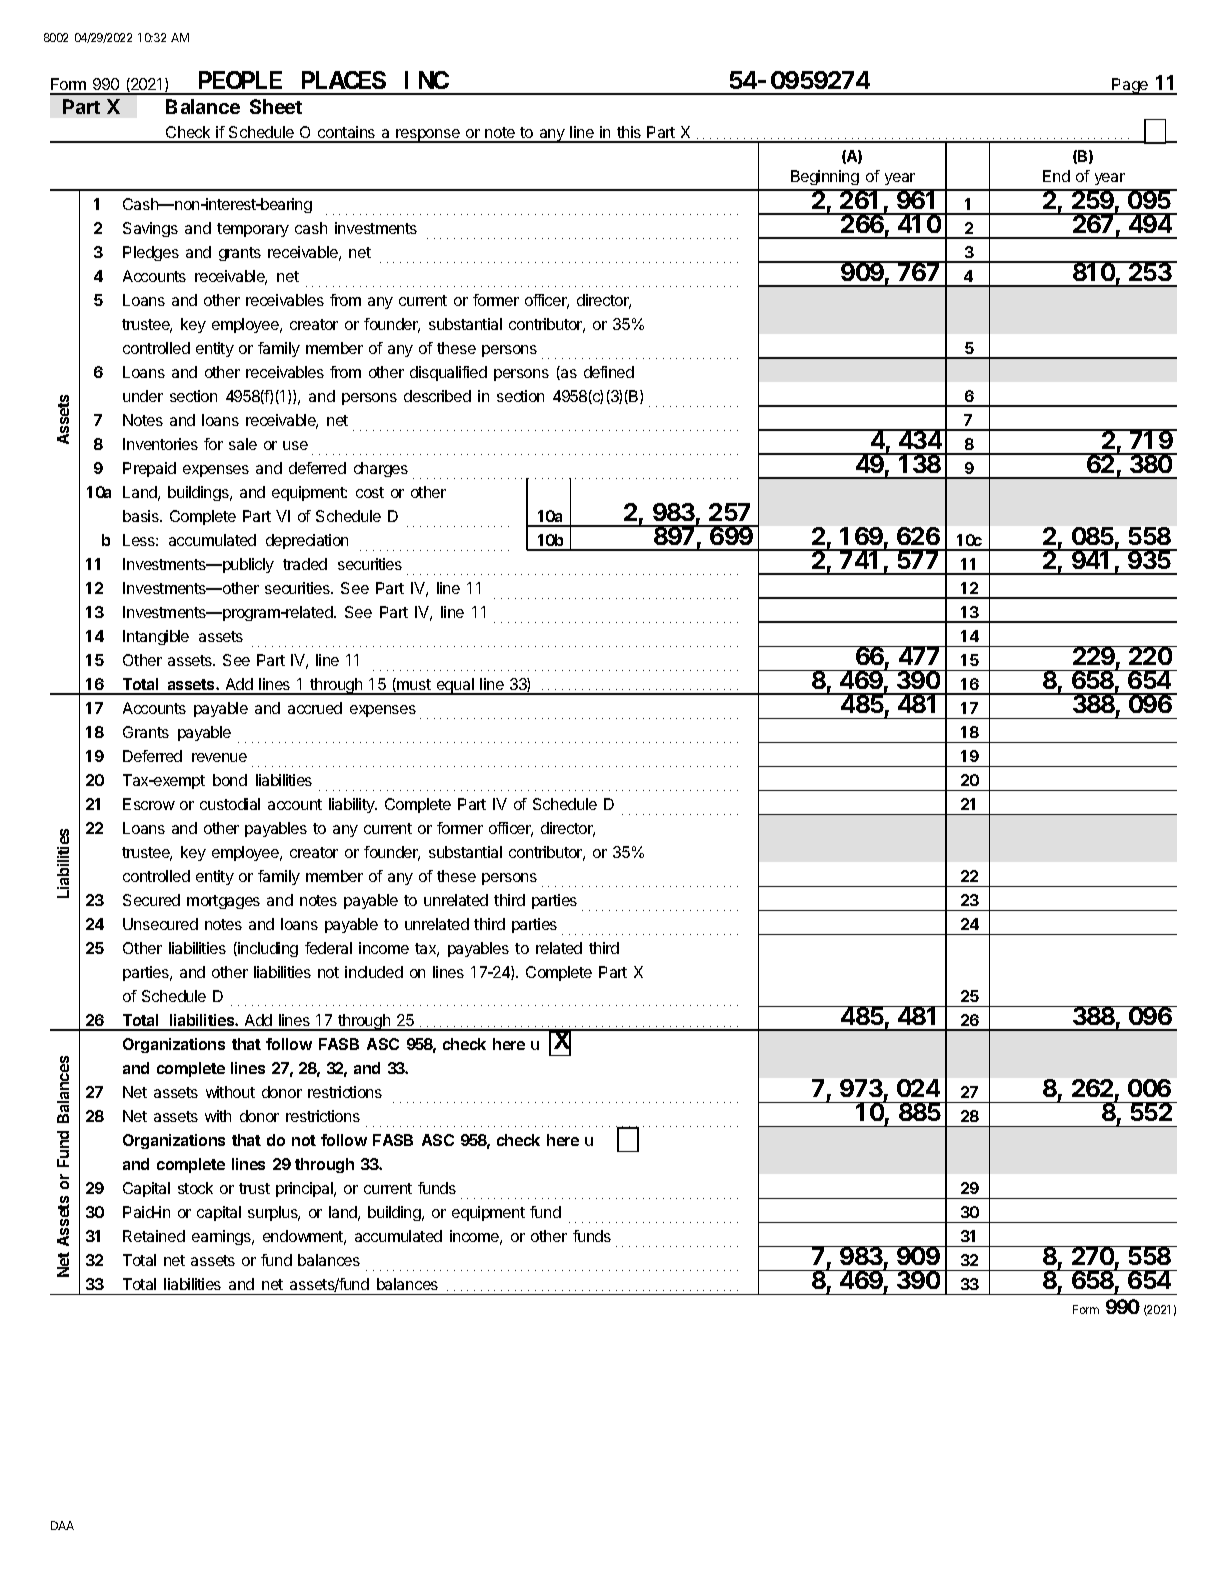 The image size is (1228, 1590). Describe the element at coordinates (1130, 86) in the screenshot. I see `Page` at that location.
